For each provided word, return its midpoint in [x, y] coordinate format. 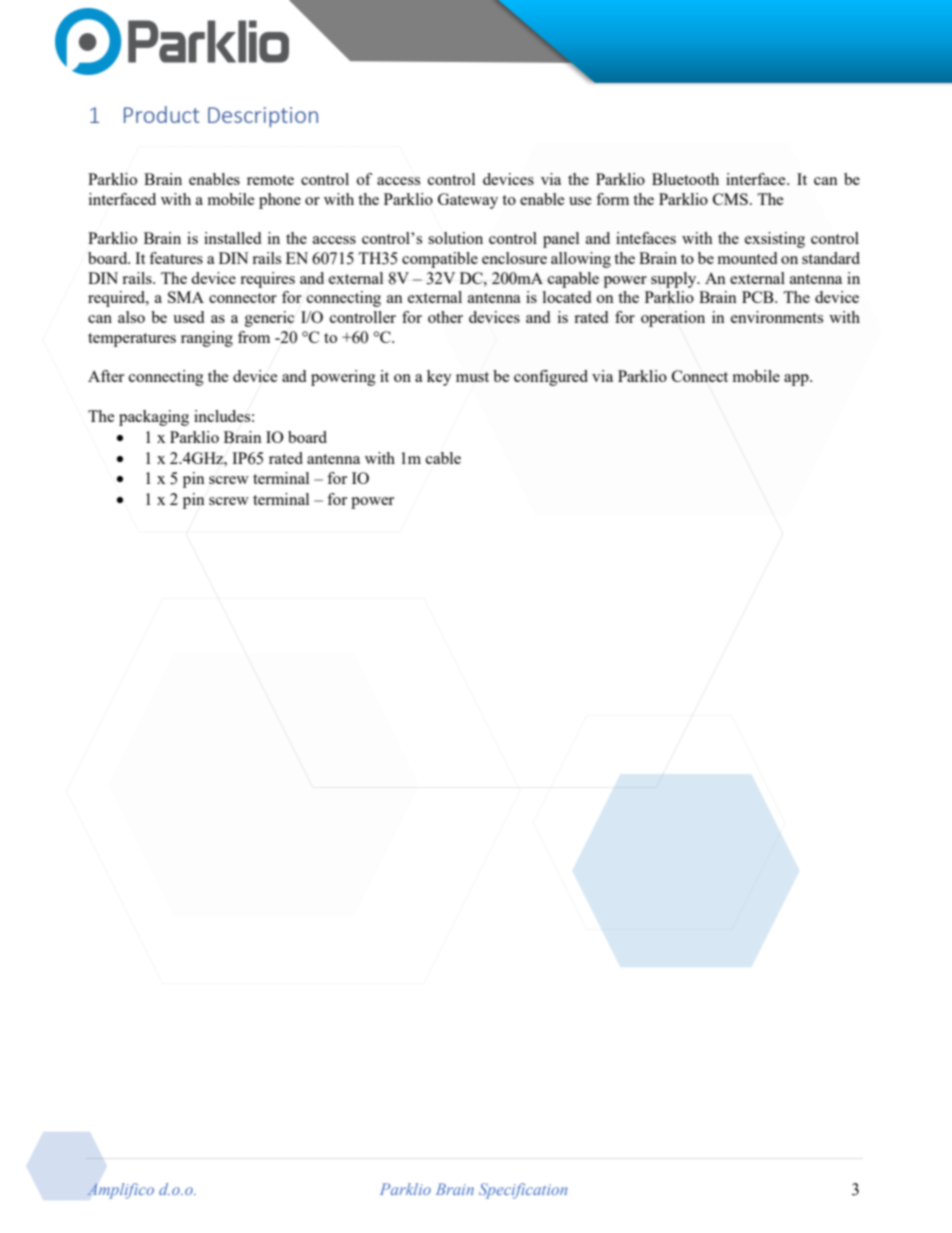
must [472, 377]
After [106, 376]
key [439, 378]
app [797, 380]
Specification [523, 1191]
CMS [730, 199]
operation [673, 319]
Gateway [468, 201]
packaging [154, 418]
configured [551, 378]
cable [443, 458]
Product [161, 114]
